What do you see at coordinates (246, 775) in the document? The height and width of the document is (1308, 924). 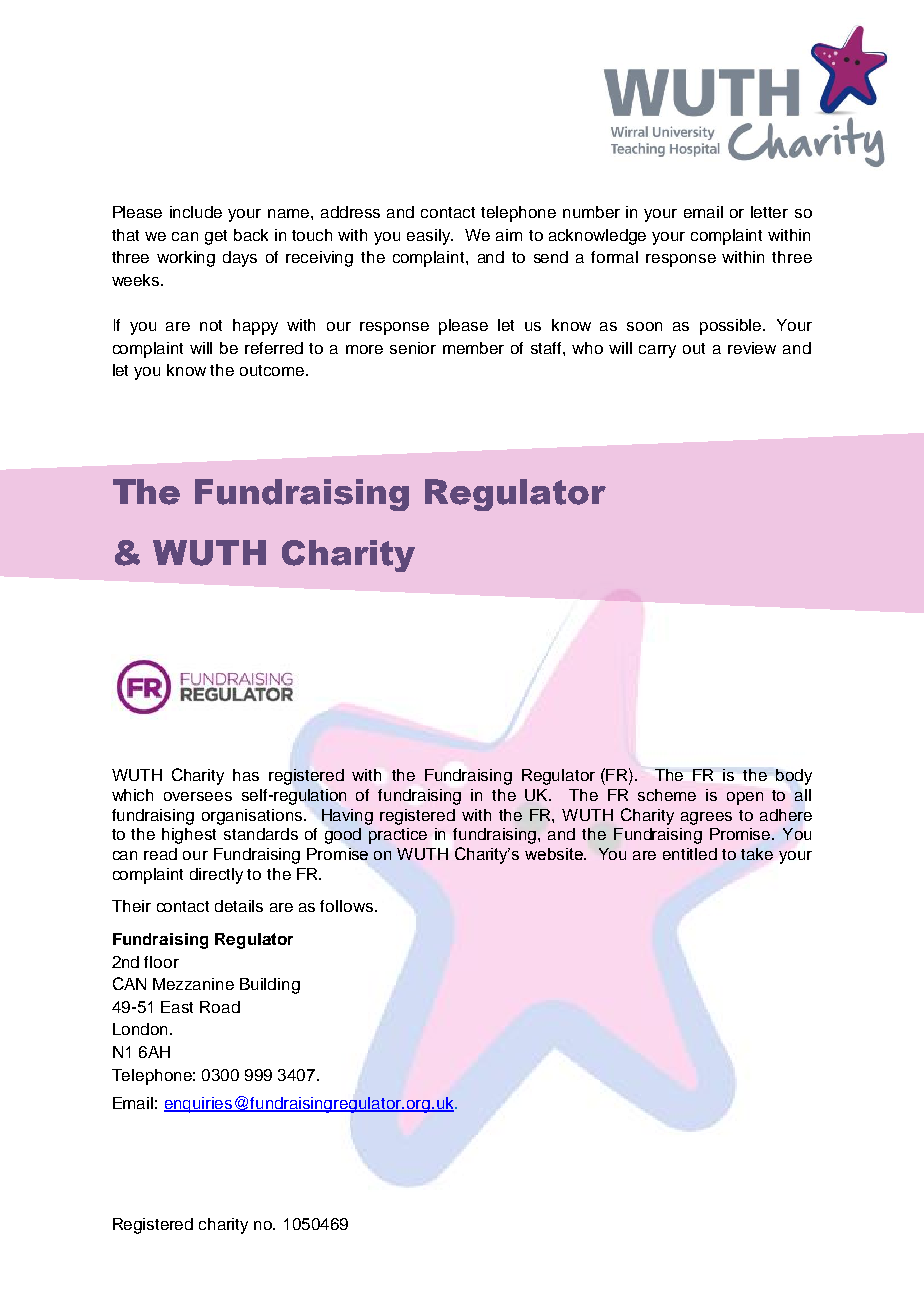 I see `has` at bounding box center [246, 775].
